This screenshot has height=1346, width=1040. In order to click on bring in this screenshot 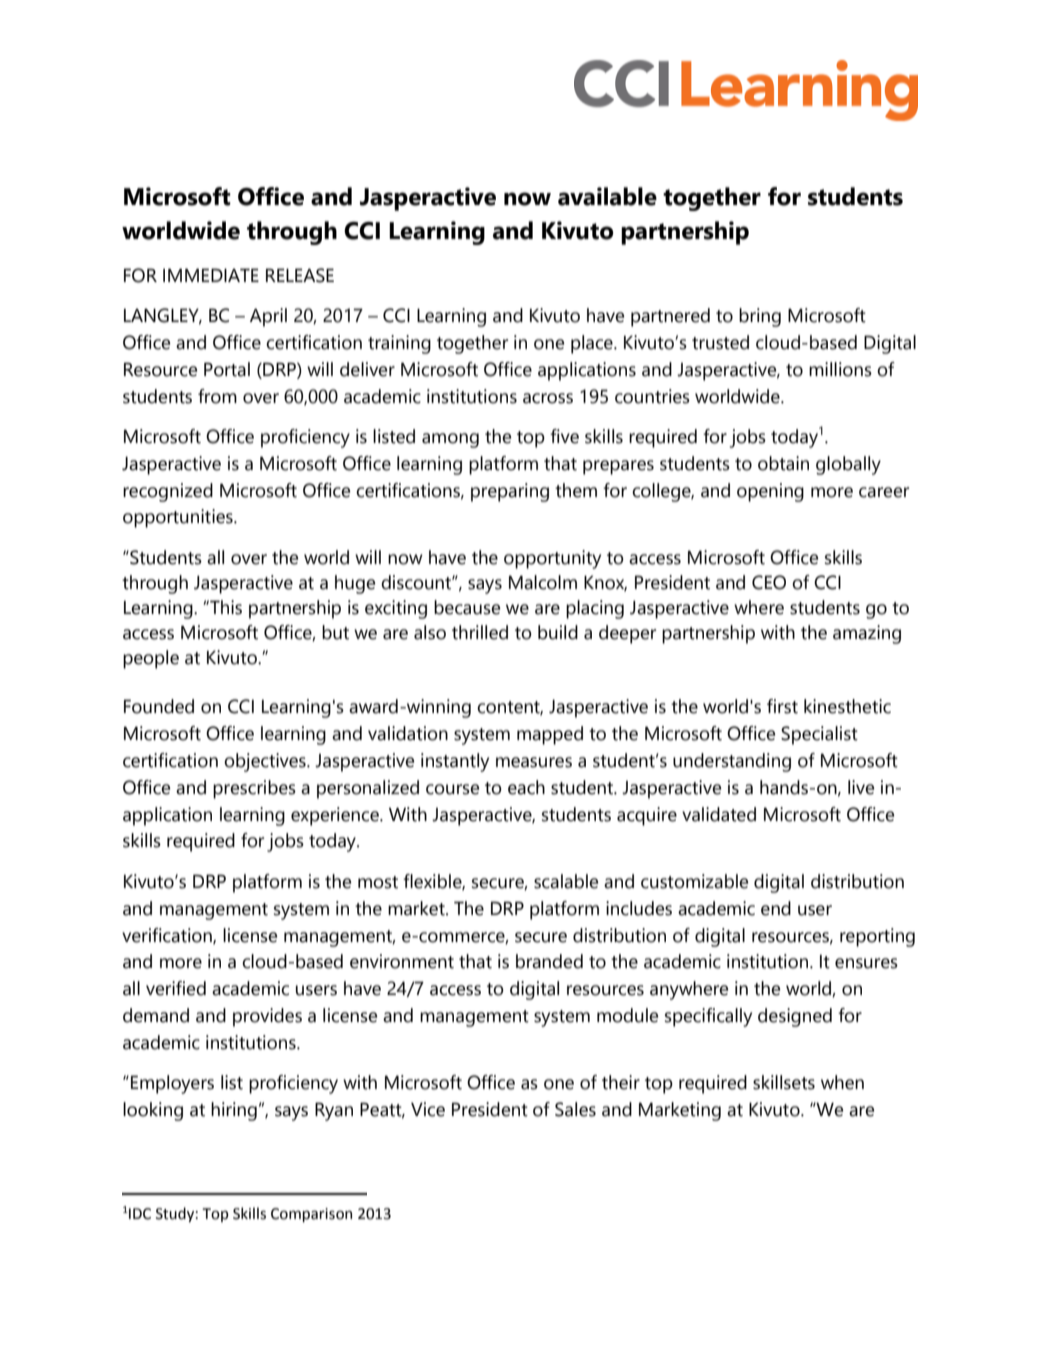, I will do `click(760, 317)`.
